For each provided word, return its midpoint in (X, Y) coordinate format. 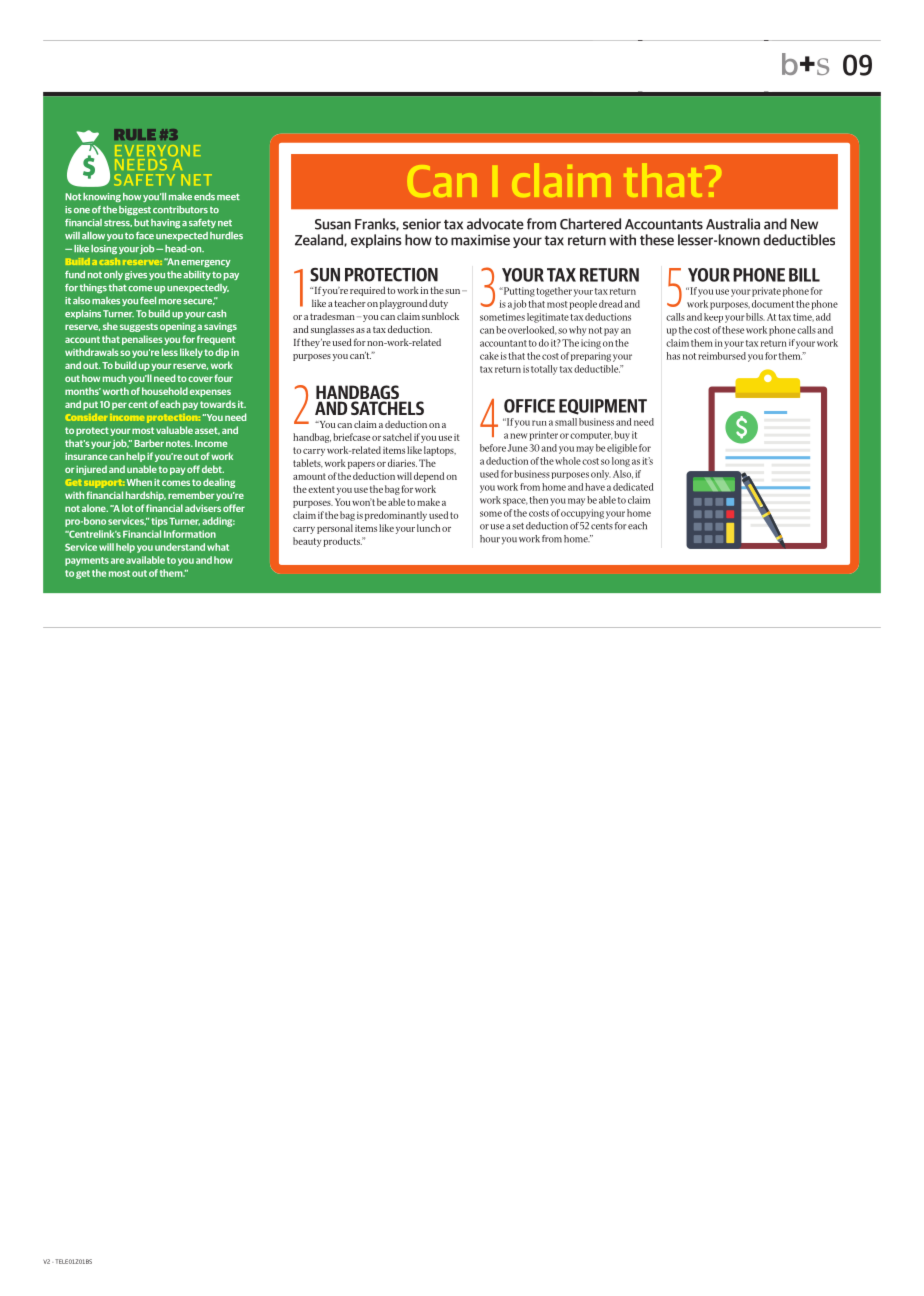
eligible (622, 449)
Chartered (590, 224)
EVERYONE (158, 150)
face (145, 235)
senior (422, 224)
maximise (480, 240)
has (673, 356)
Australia (733, 224)
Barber (149, 443)
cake (489, 356)
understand (180, 547)
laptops (440, 451)
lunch (428, 528)
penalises (142, 340)
